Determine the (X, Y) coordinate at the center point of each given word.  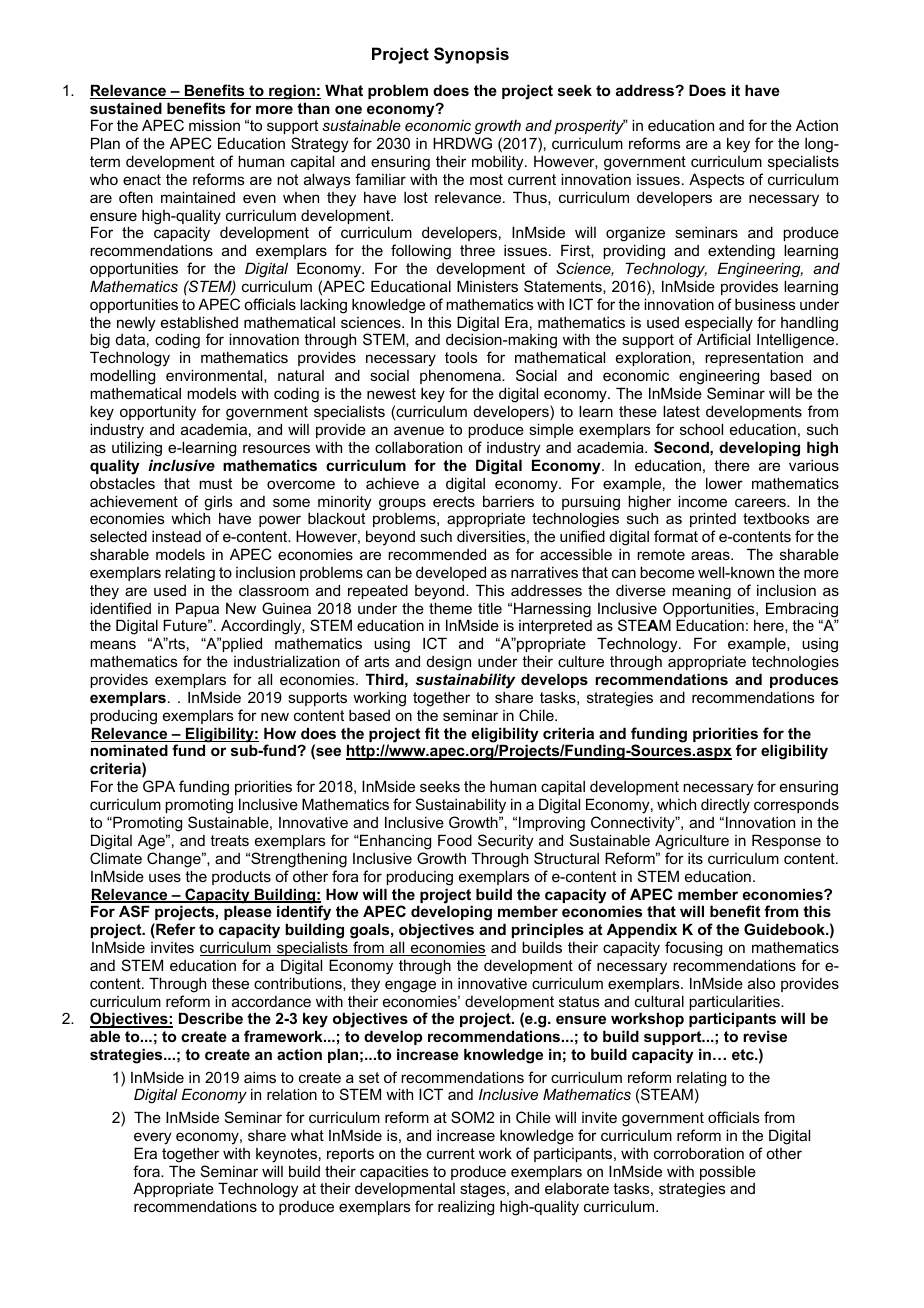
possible (728, 1174)
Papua (197, 611)
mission (214, 125)
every (153, 1138)
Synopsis (471, 55)
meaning (701, 592)
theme (450, 608)
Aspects (717, 180)
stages (484, 1192)
